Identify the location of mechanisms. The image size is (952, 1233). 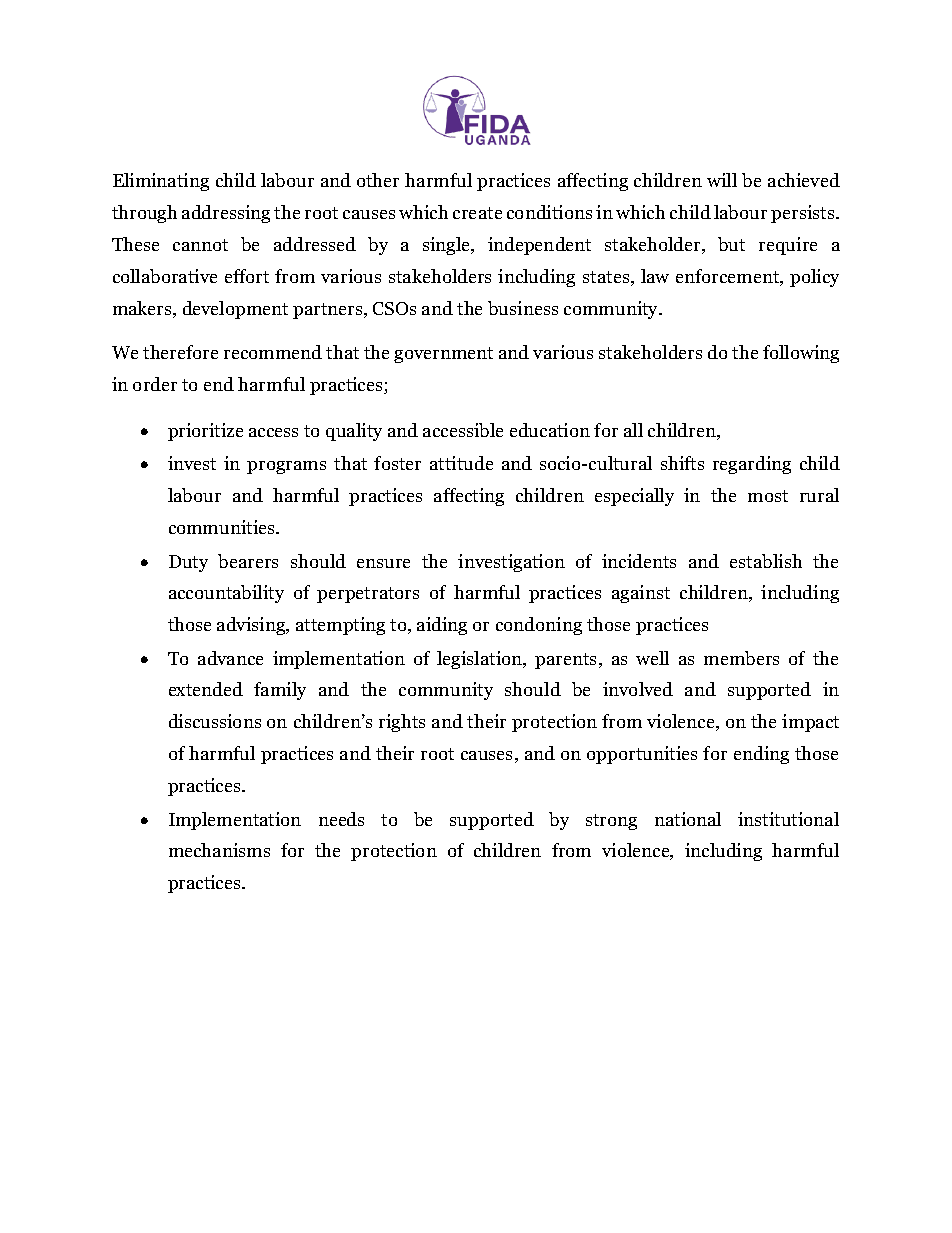
(219, 850).
